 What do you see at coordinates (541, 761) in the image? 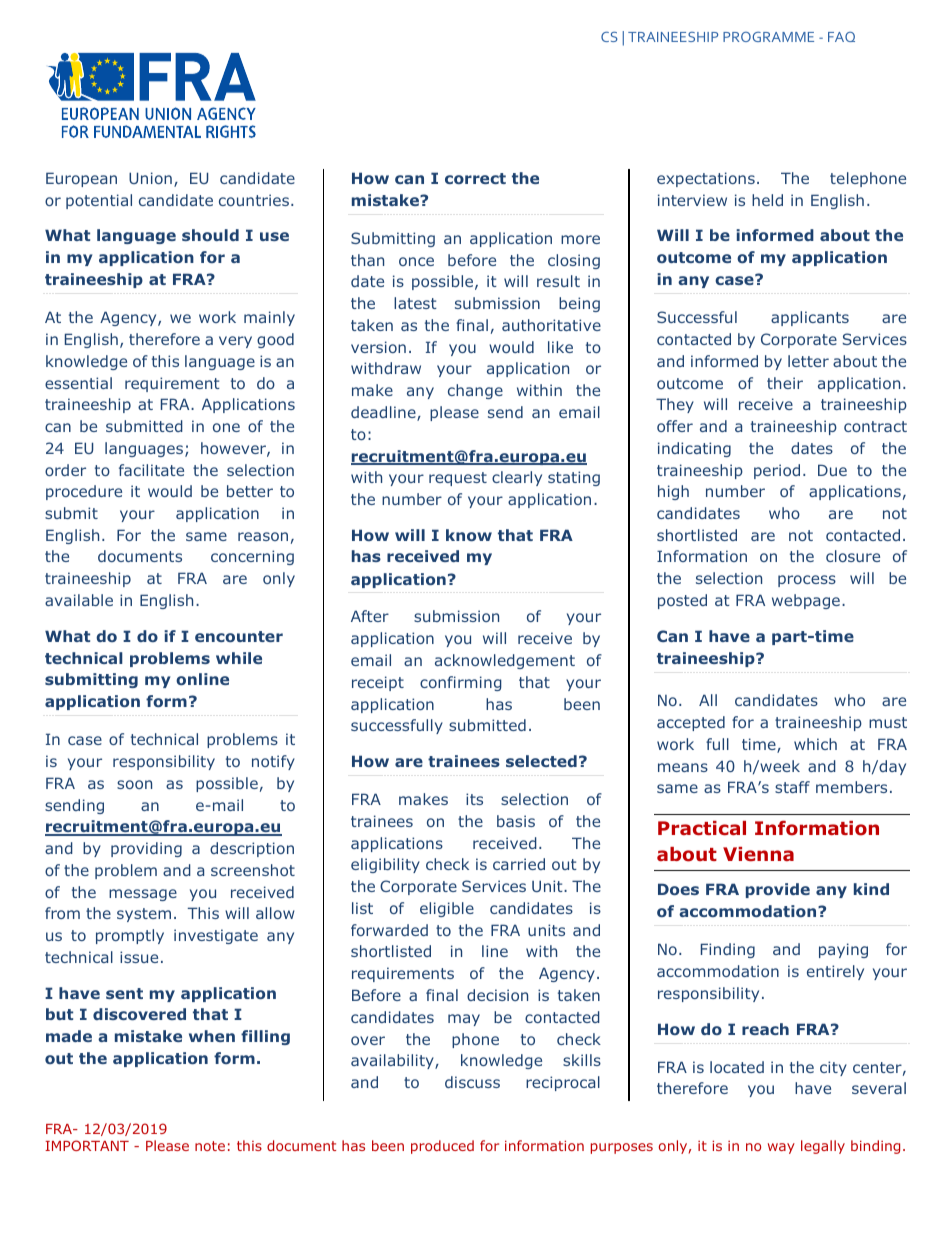
I see `selected` at bounding box center [541, 761].
